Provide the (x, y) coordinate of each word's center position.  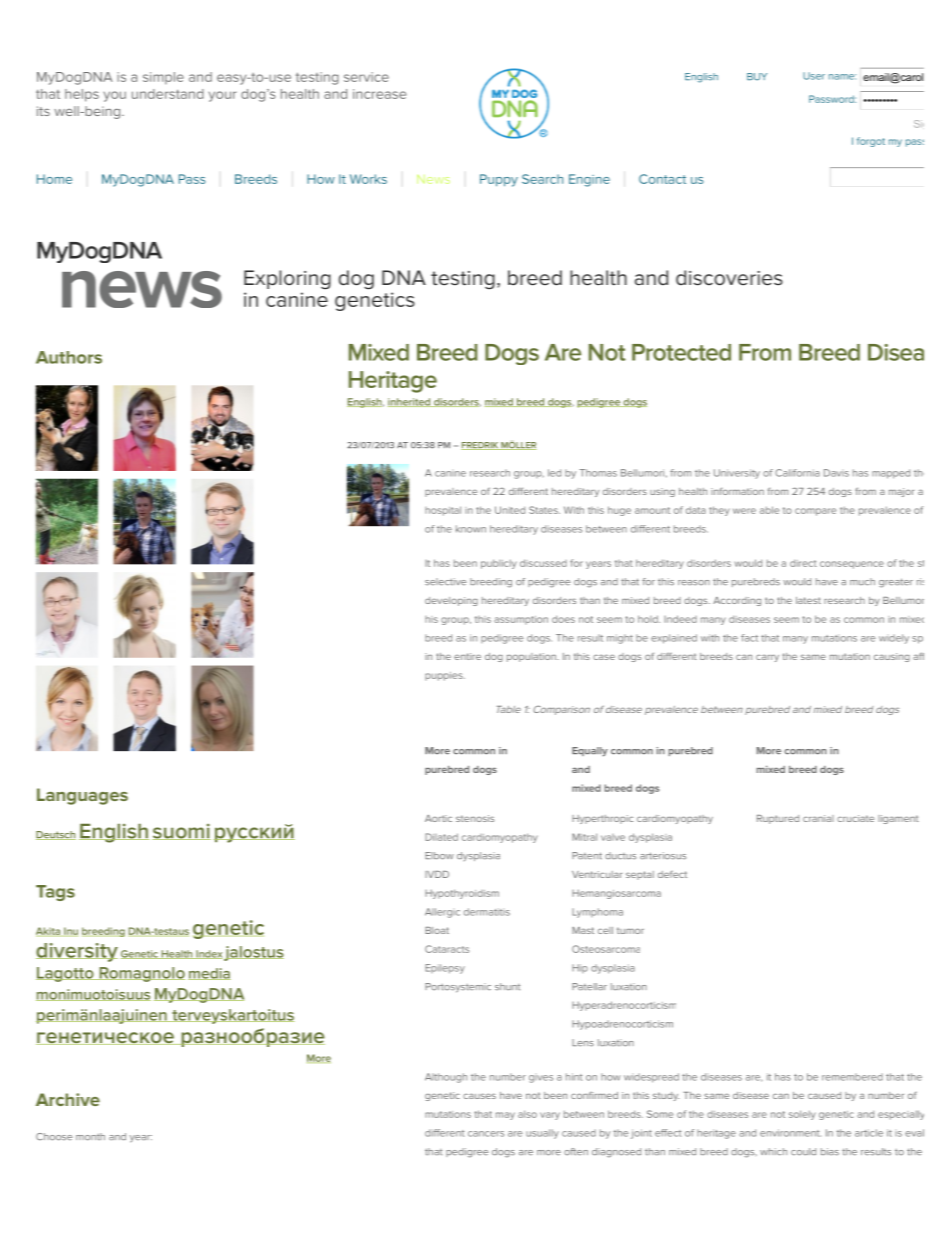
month (90, 1137)
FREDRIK (480, 446)
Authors (69, 357)
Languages (82, 796)
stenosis (475, 818)
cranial (818, 818)
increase (379, 94)
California (797, 473)
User (814, 76)
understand (168, 94)
